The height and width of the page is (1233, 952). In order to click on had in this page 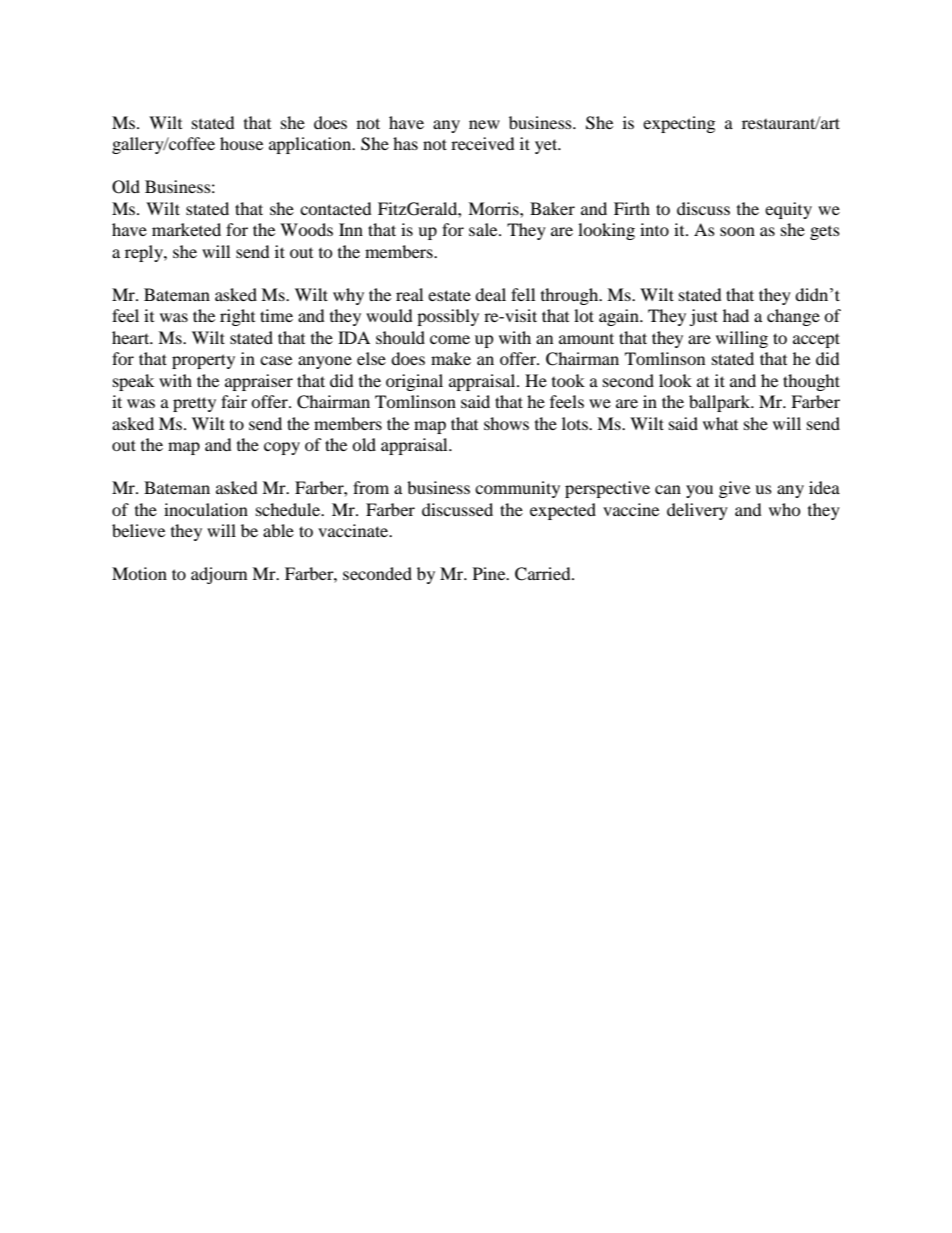, I will do `click(736, 315)`.
